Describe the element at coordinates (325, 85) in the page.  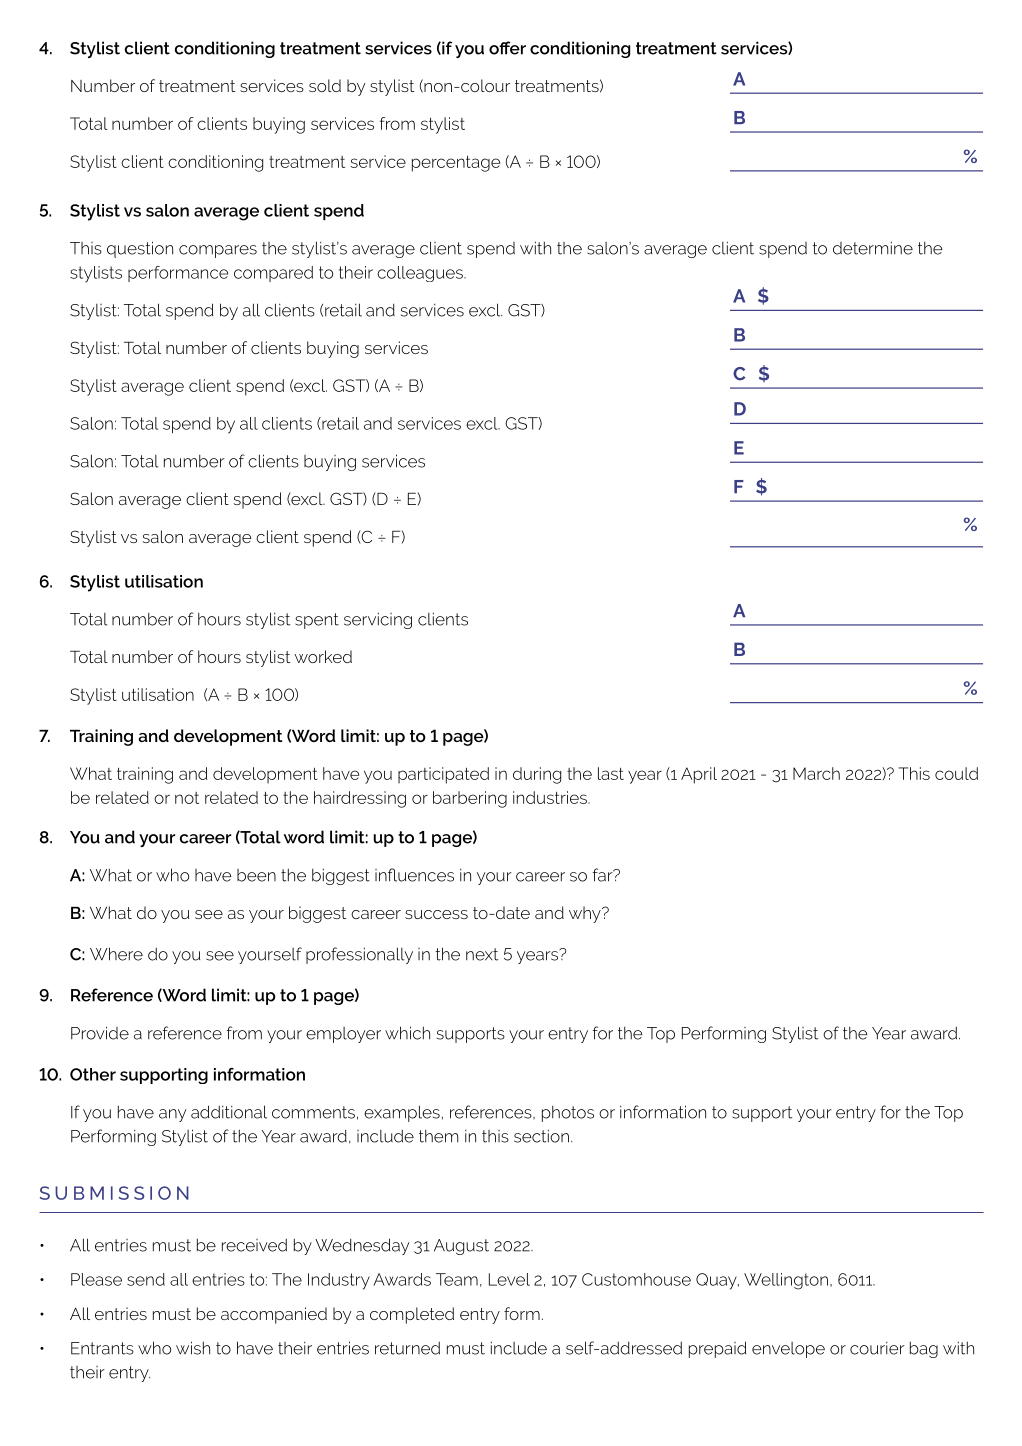
I see `sold` at that location.
